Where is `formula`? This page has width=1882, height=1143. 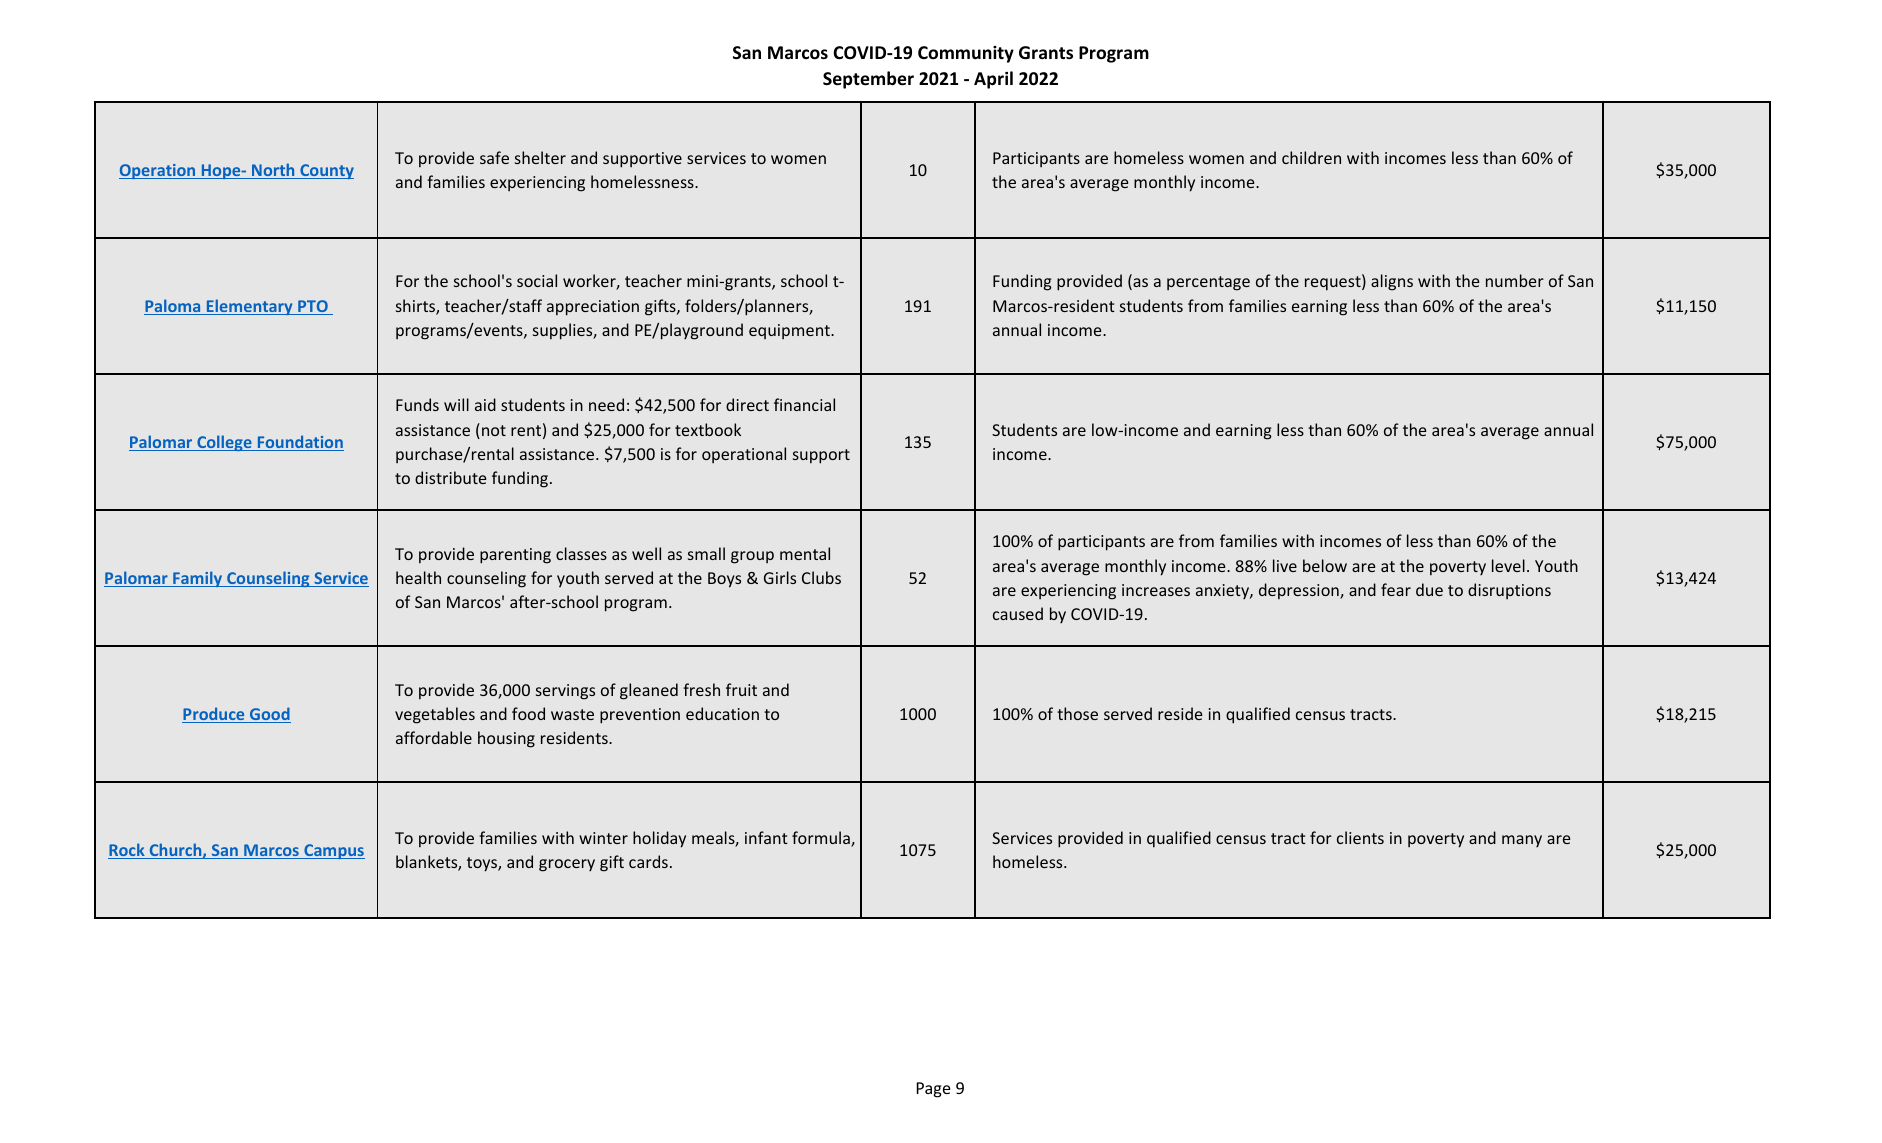
formula is located at coordinates (822, 839).
